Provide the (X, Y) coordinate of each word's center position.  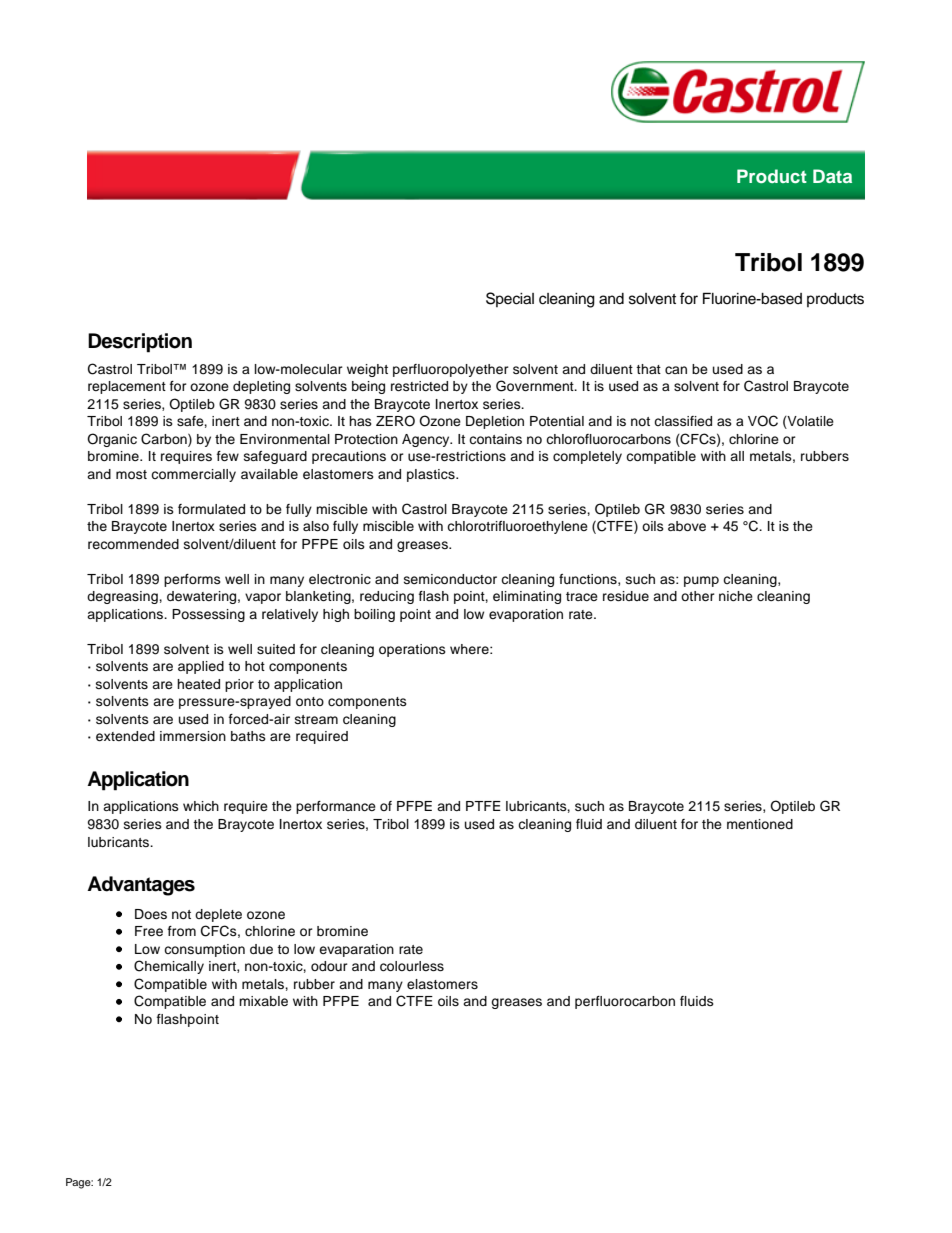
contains (495, 439)
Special (510, 299)
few (228, 456)
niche (736, 596)
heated (198, 684)
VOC (763, 421)
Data (832, 176)
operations (412, 650)
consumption (204, 950)
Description (140, 343)
